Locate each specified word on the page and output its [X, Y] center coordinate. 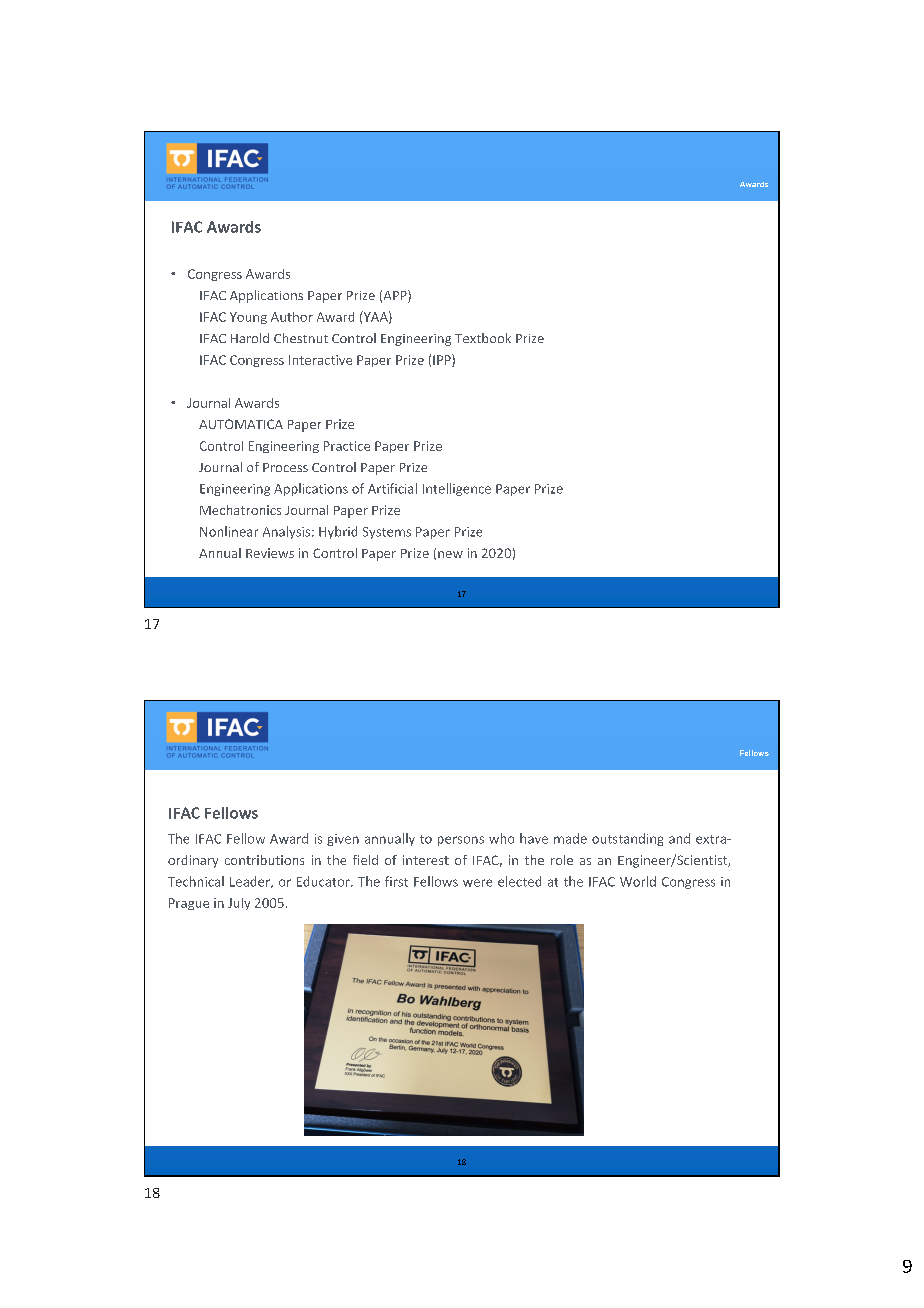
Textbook [483, 338]
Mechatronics [240, 510]
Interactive [320, 360]
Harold [250, 338]
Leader [251, 882]
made [570, 838]
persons [461, 841]
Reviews [270, 553]
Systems [387, 533]
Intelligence [457, 489]
